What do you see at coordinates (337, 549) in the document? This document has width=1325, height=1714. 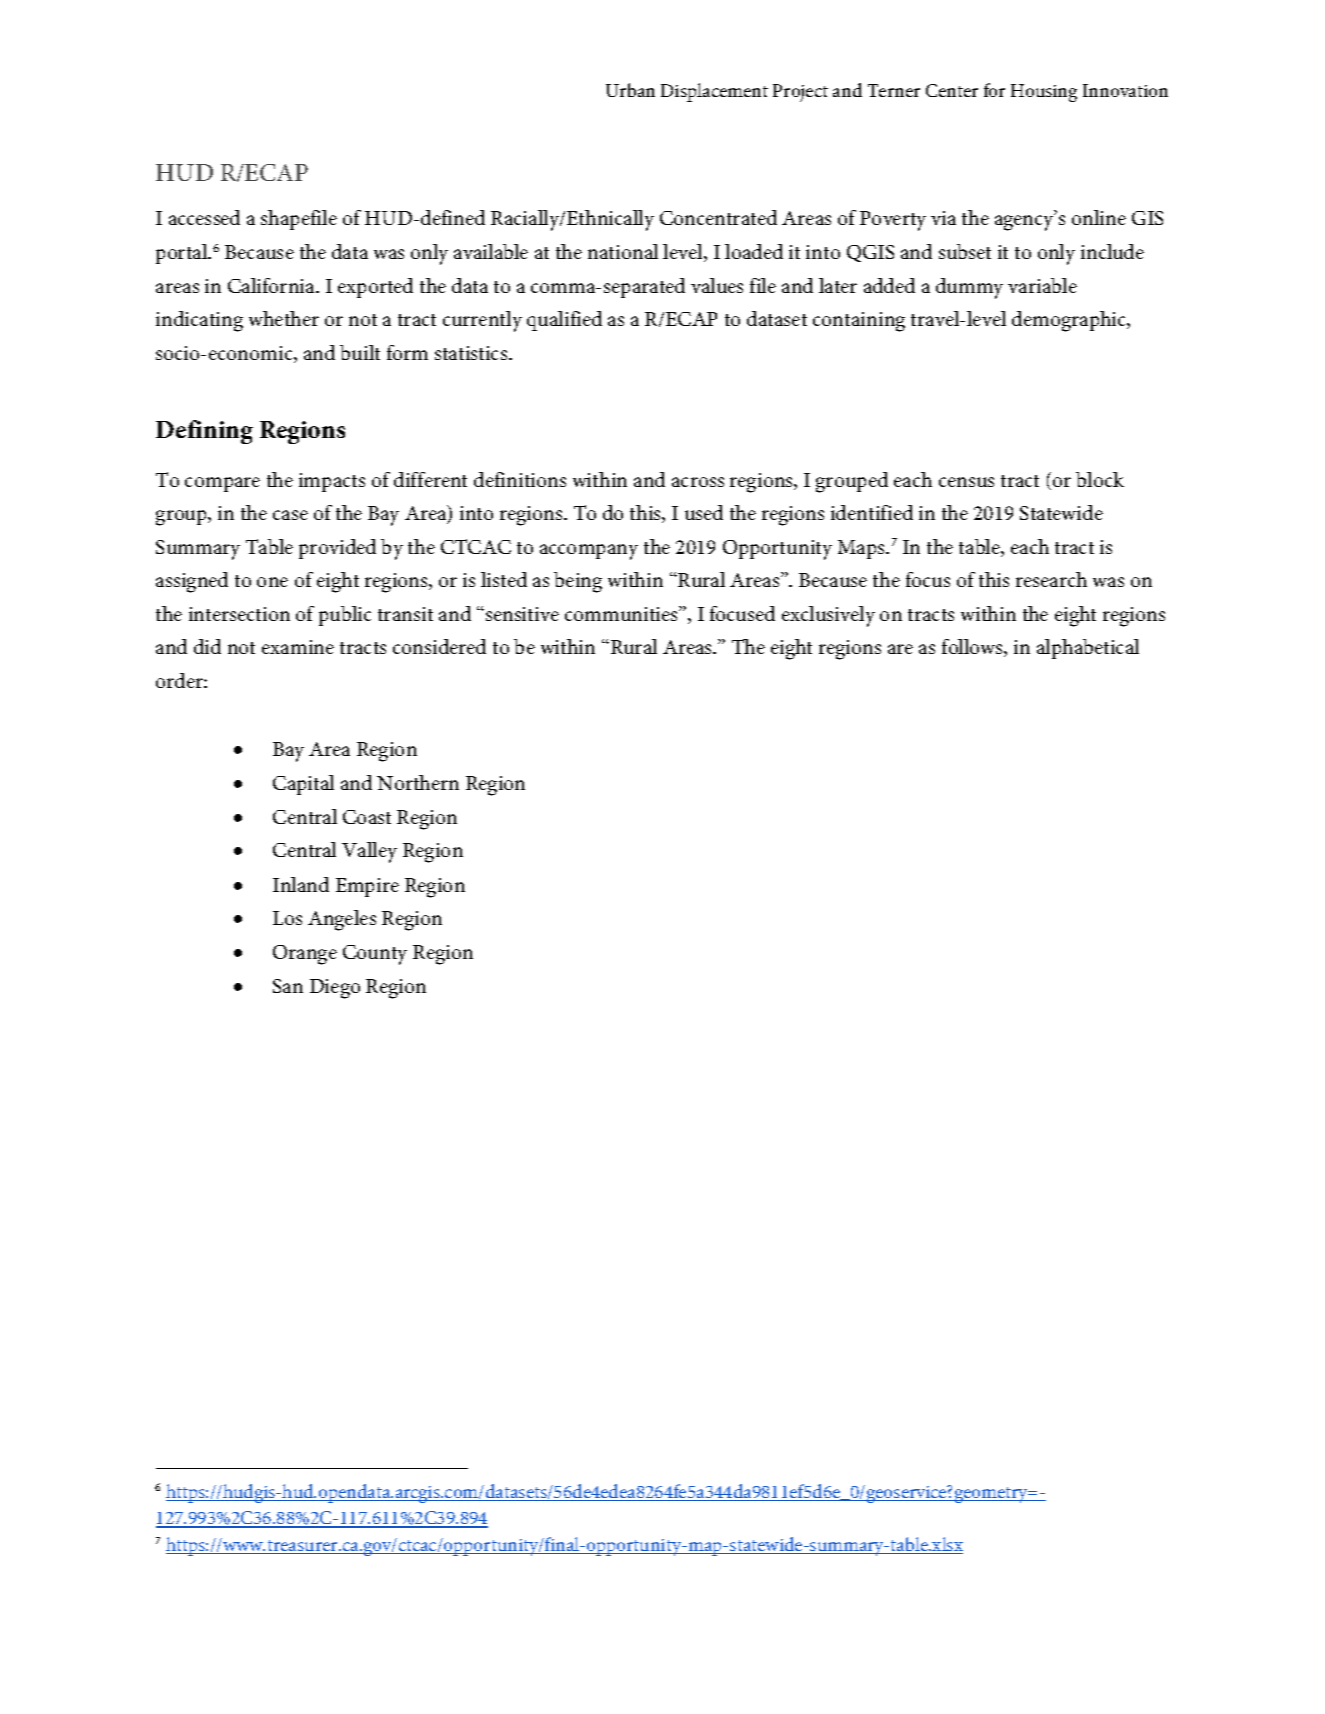 I see `provided` at bounding box center [337, 549].
